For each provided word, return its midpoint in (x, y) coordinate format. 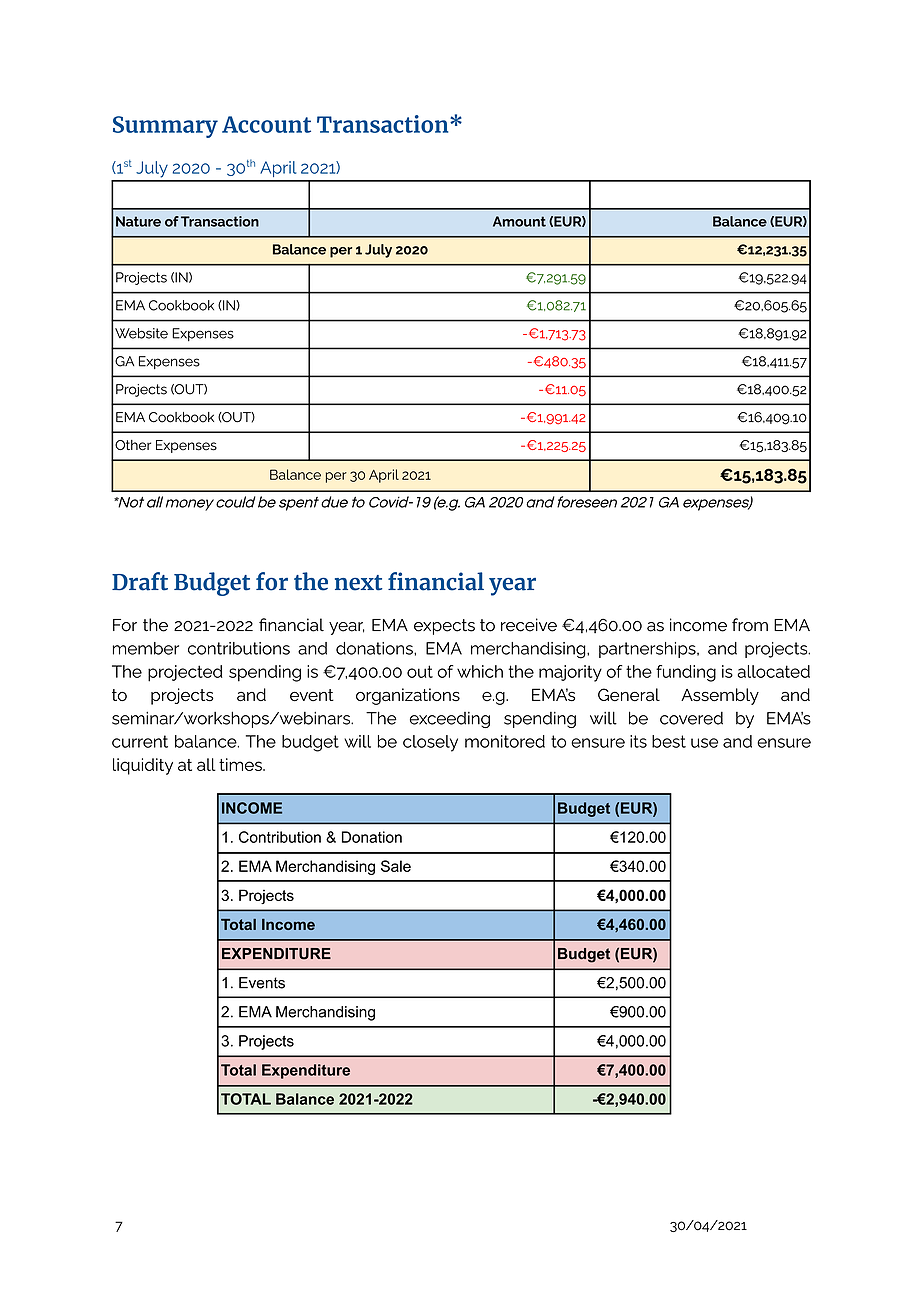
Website (140, 333)
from (750, 625)
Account (266, 124)
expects (444, 627)
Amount (519, 221)
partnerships (648, 650)
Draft (140, 581)
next (358, 583)
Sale (396, 866)
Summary (165, 127)
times (241, 764)
